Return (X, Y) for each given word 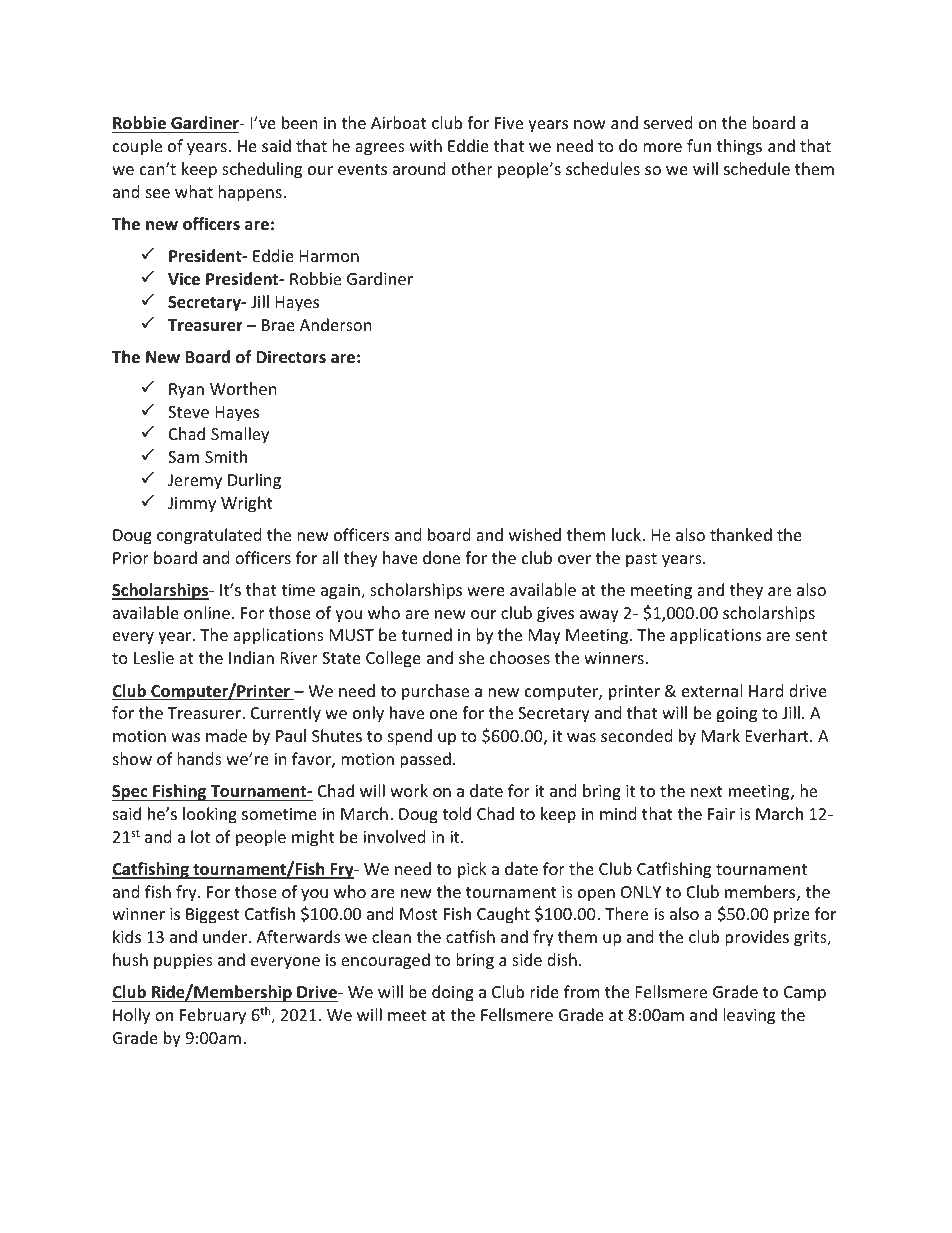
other (472, 168)
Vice (184, 279)
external (712, 690)
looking (210, 815)
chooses (520, 657)
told (456, 813)
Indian (251, 657)
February (213, 1016)
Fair (721, 814)
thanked (741, 534)
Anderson (336, 324)
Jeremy (195, 482)
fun (699, 145)
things (739, 147)
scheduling (262, 170)
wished (535, 534)
